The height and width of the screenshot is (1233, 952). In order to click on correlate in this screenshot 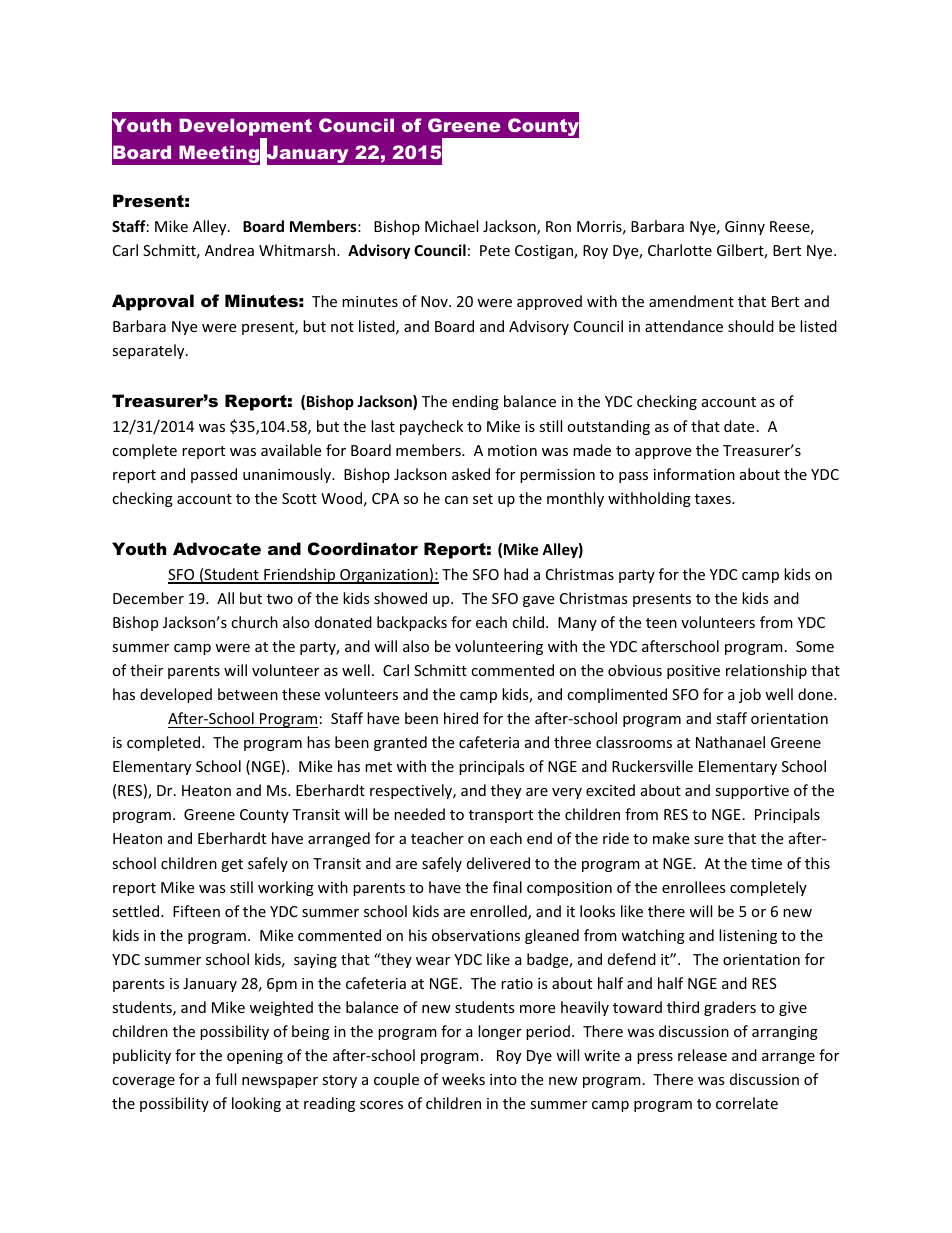, I will do `click(747, 1103)`.
